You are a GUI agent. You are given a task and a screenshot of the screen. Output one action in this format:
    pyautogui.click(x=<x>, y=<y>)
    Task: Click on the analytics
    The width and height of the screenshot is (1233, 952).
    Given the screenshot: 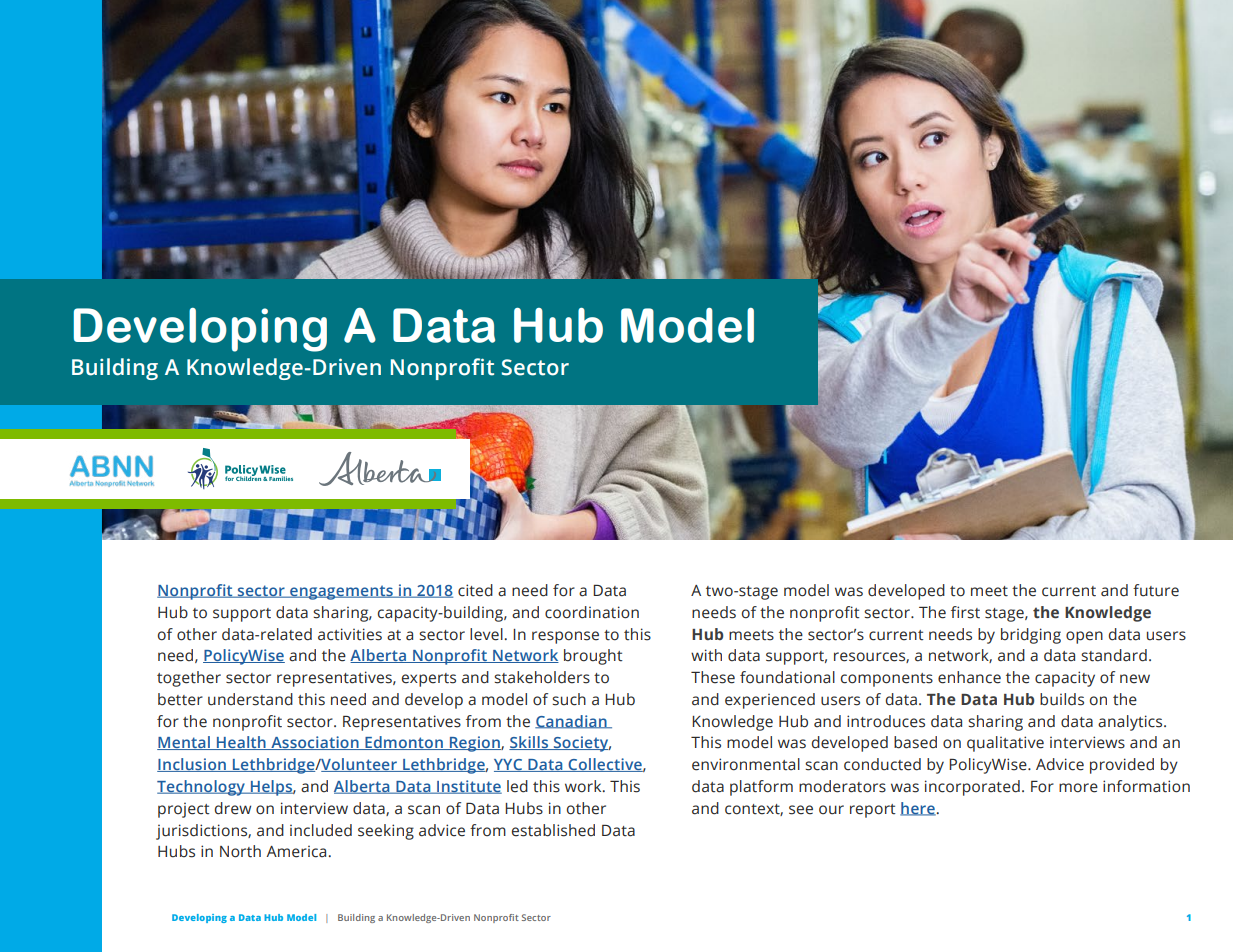 What is the action you would take?
    pyautogui.click(x=1131, y=723)
